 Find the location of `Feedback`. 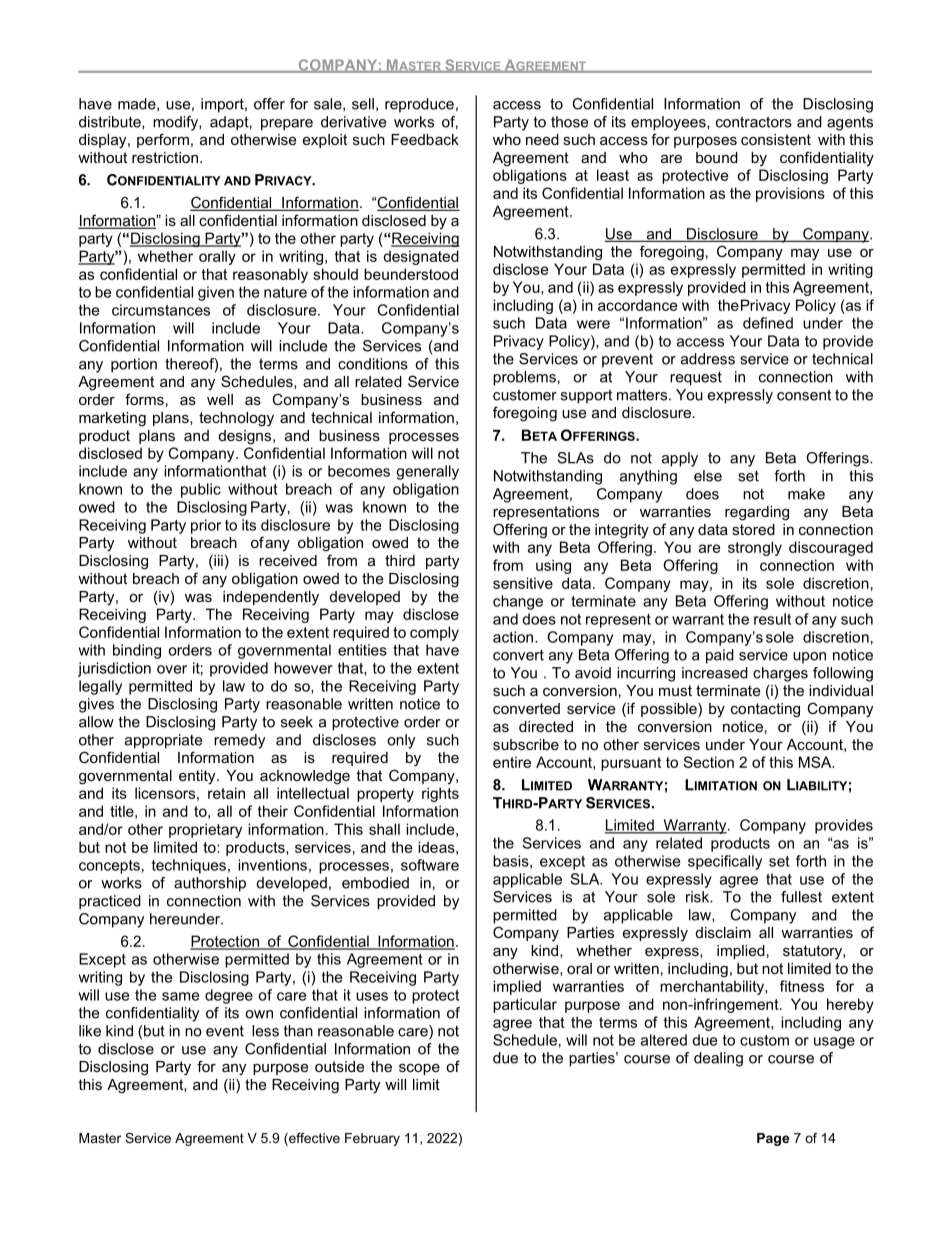

Feedback is located at coordinates (425, 139).
